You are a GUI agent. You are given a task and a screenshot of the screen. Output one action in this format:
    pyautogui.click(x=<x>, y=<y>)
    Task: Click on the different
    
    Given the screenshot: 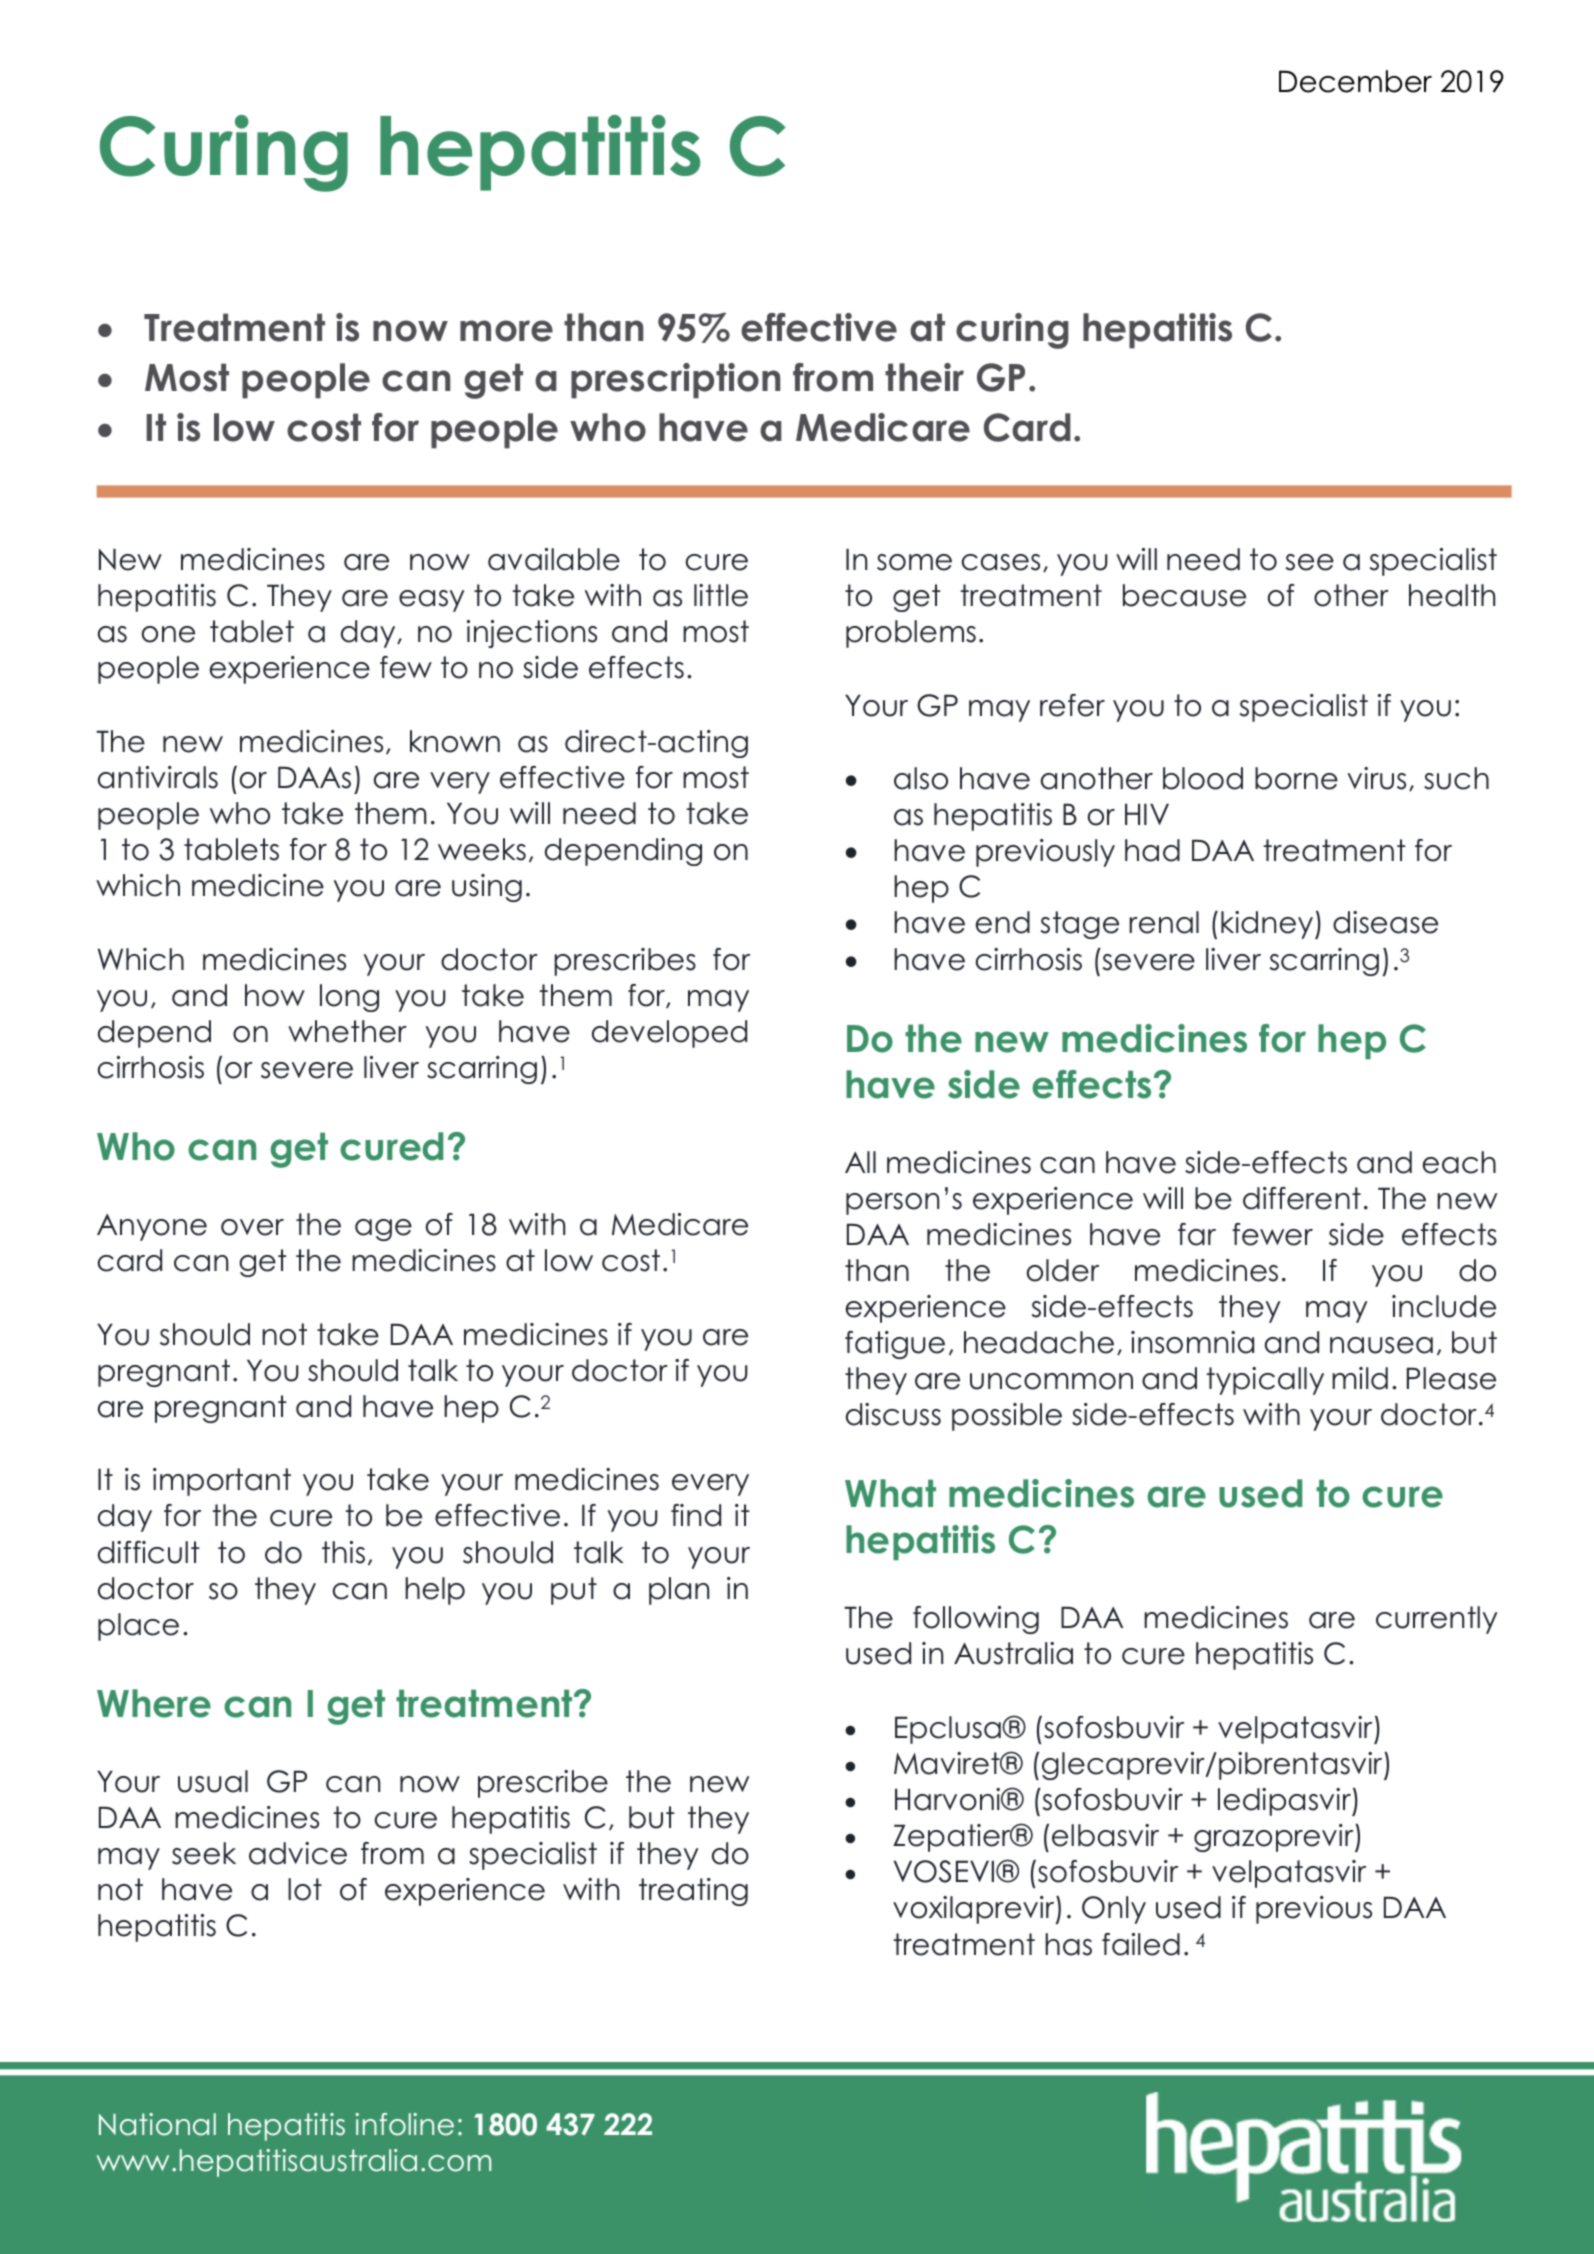 What is the action you would take?
    pyautogui.click(x=1302, y=1198)
